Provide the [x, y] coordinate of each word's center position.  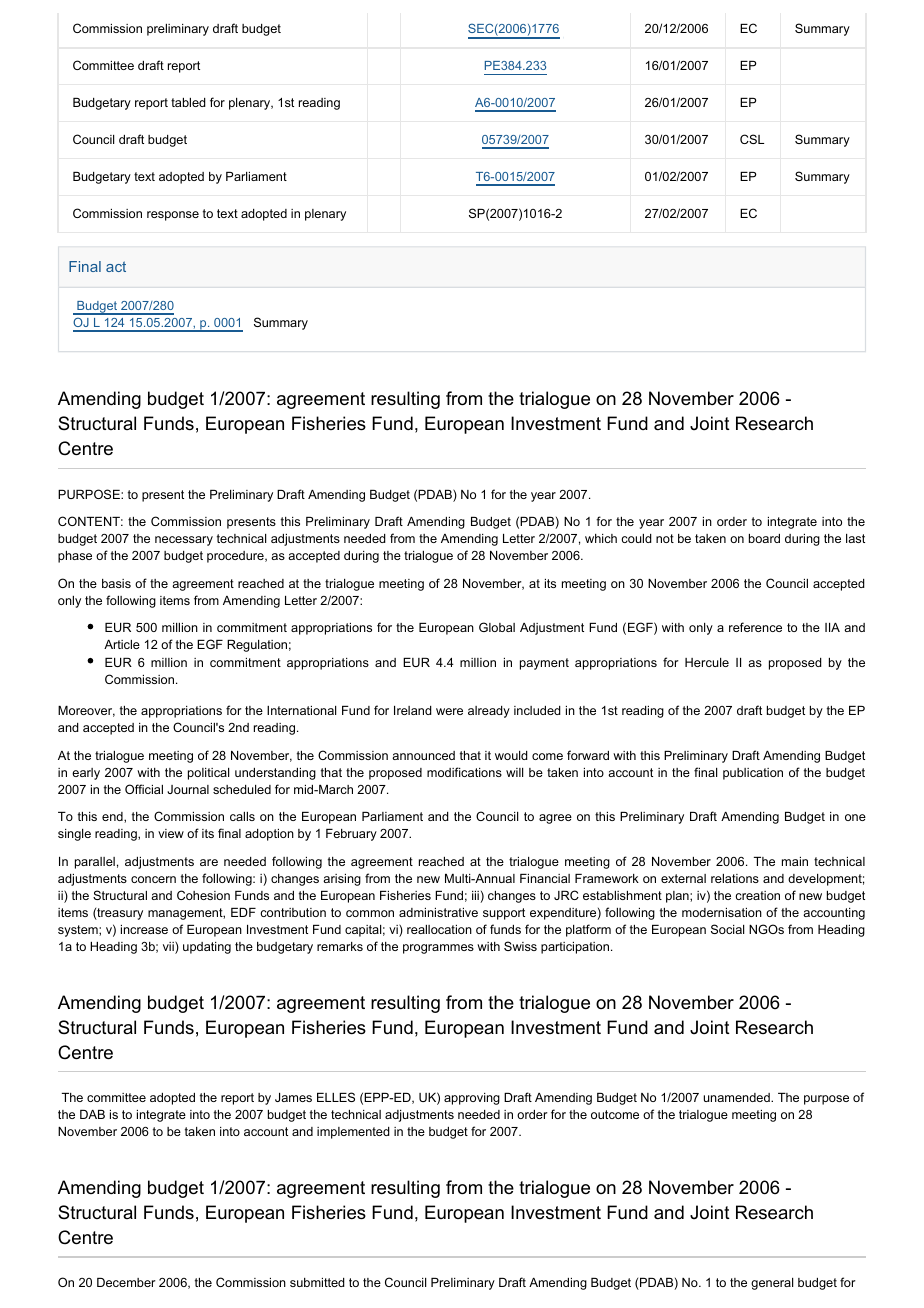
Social [727, 929]
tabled [188, 102]
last [855, 538]
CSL [752, 139]
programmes [438, 949]
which [601, 538]
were [449, 711]
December [126, 1282]
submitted [317, 1282]
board [764, 538]
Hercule [707, 662]
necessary [184, 541]
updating [207, 948]
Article [122, 644]
